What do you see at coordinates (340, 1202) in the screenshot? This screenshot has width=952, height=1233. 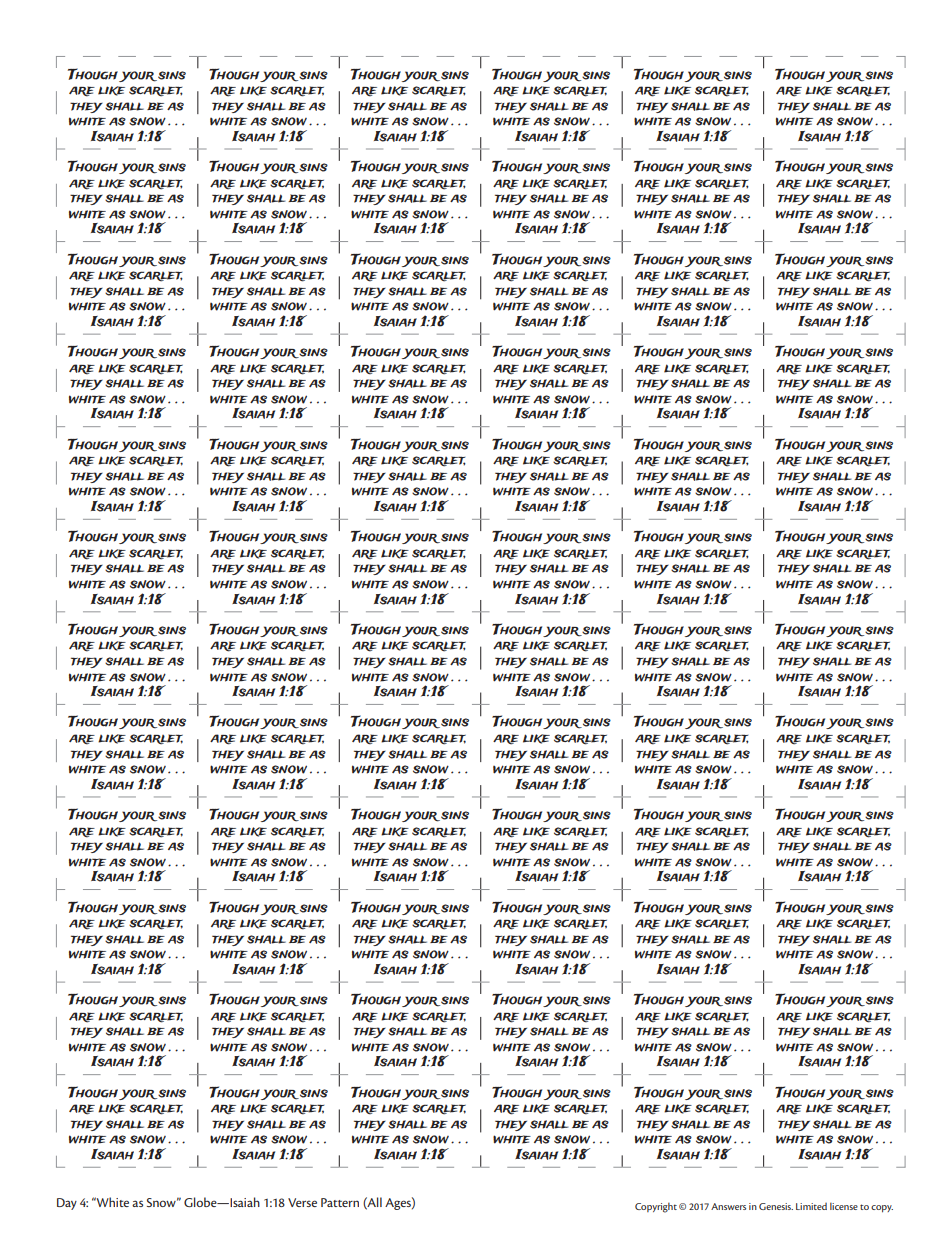 I see `Pattern` at bounding box center [340, 1202].
